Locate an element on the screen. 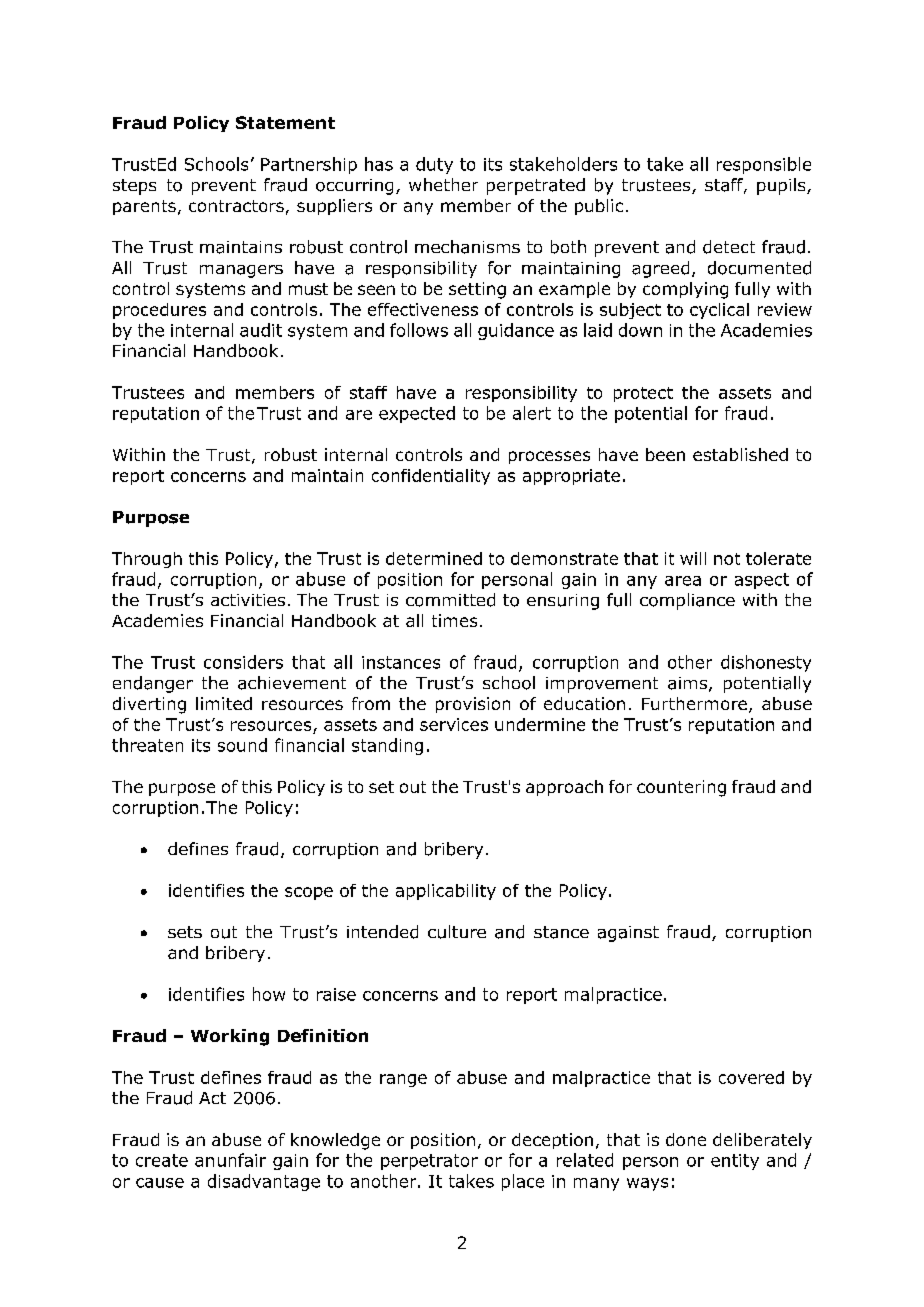 Image resolution: width=924 pixels, height=1307 pixels. considers is located at coordinates (243, 662).
